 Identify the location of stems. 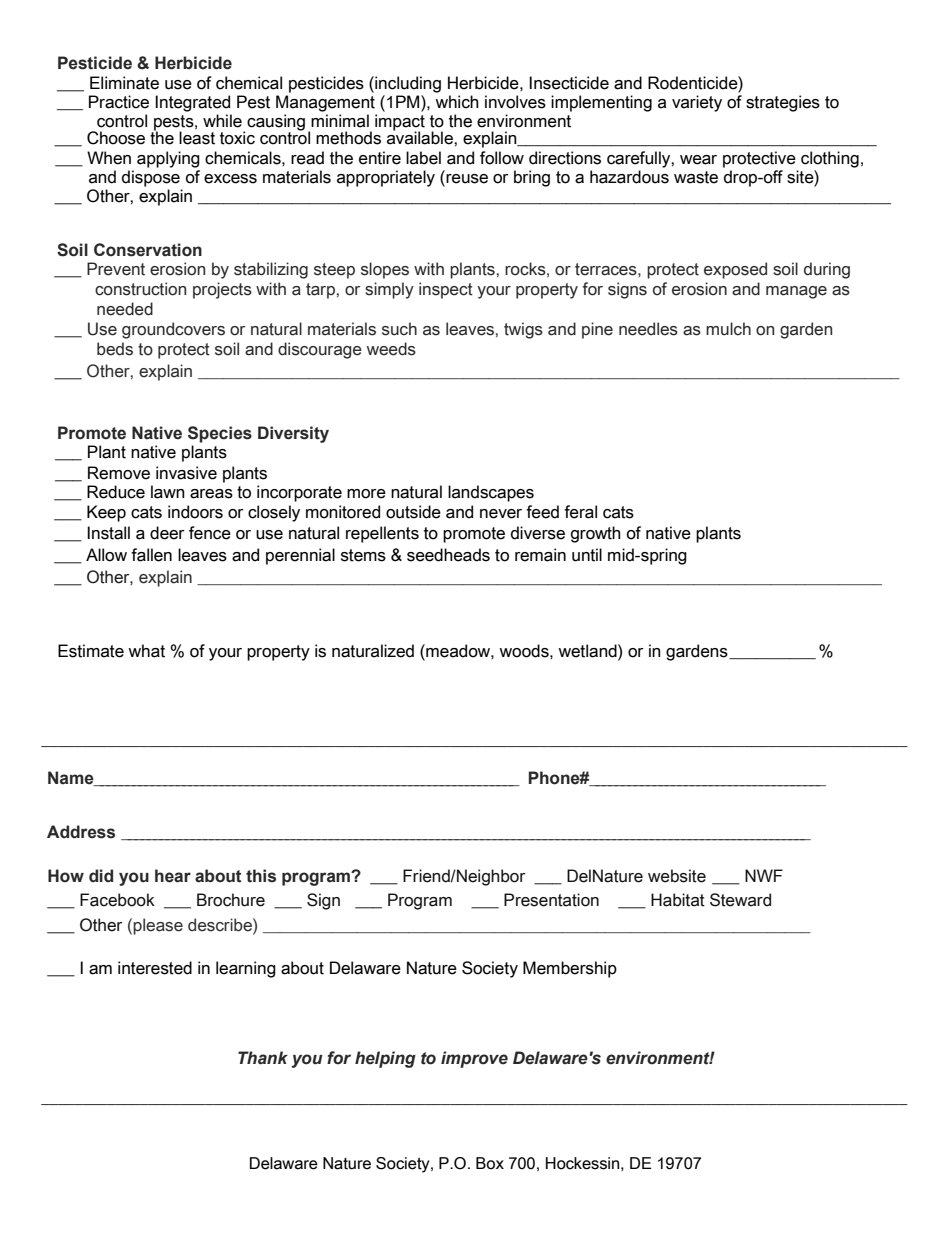
(363, 555).
